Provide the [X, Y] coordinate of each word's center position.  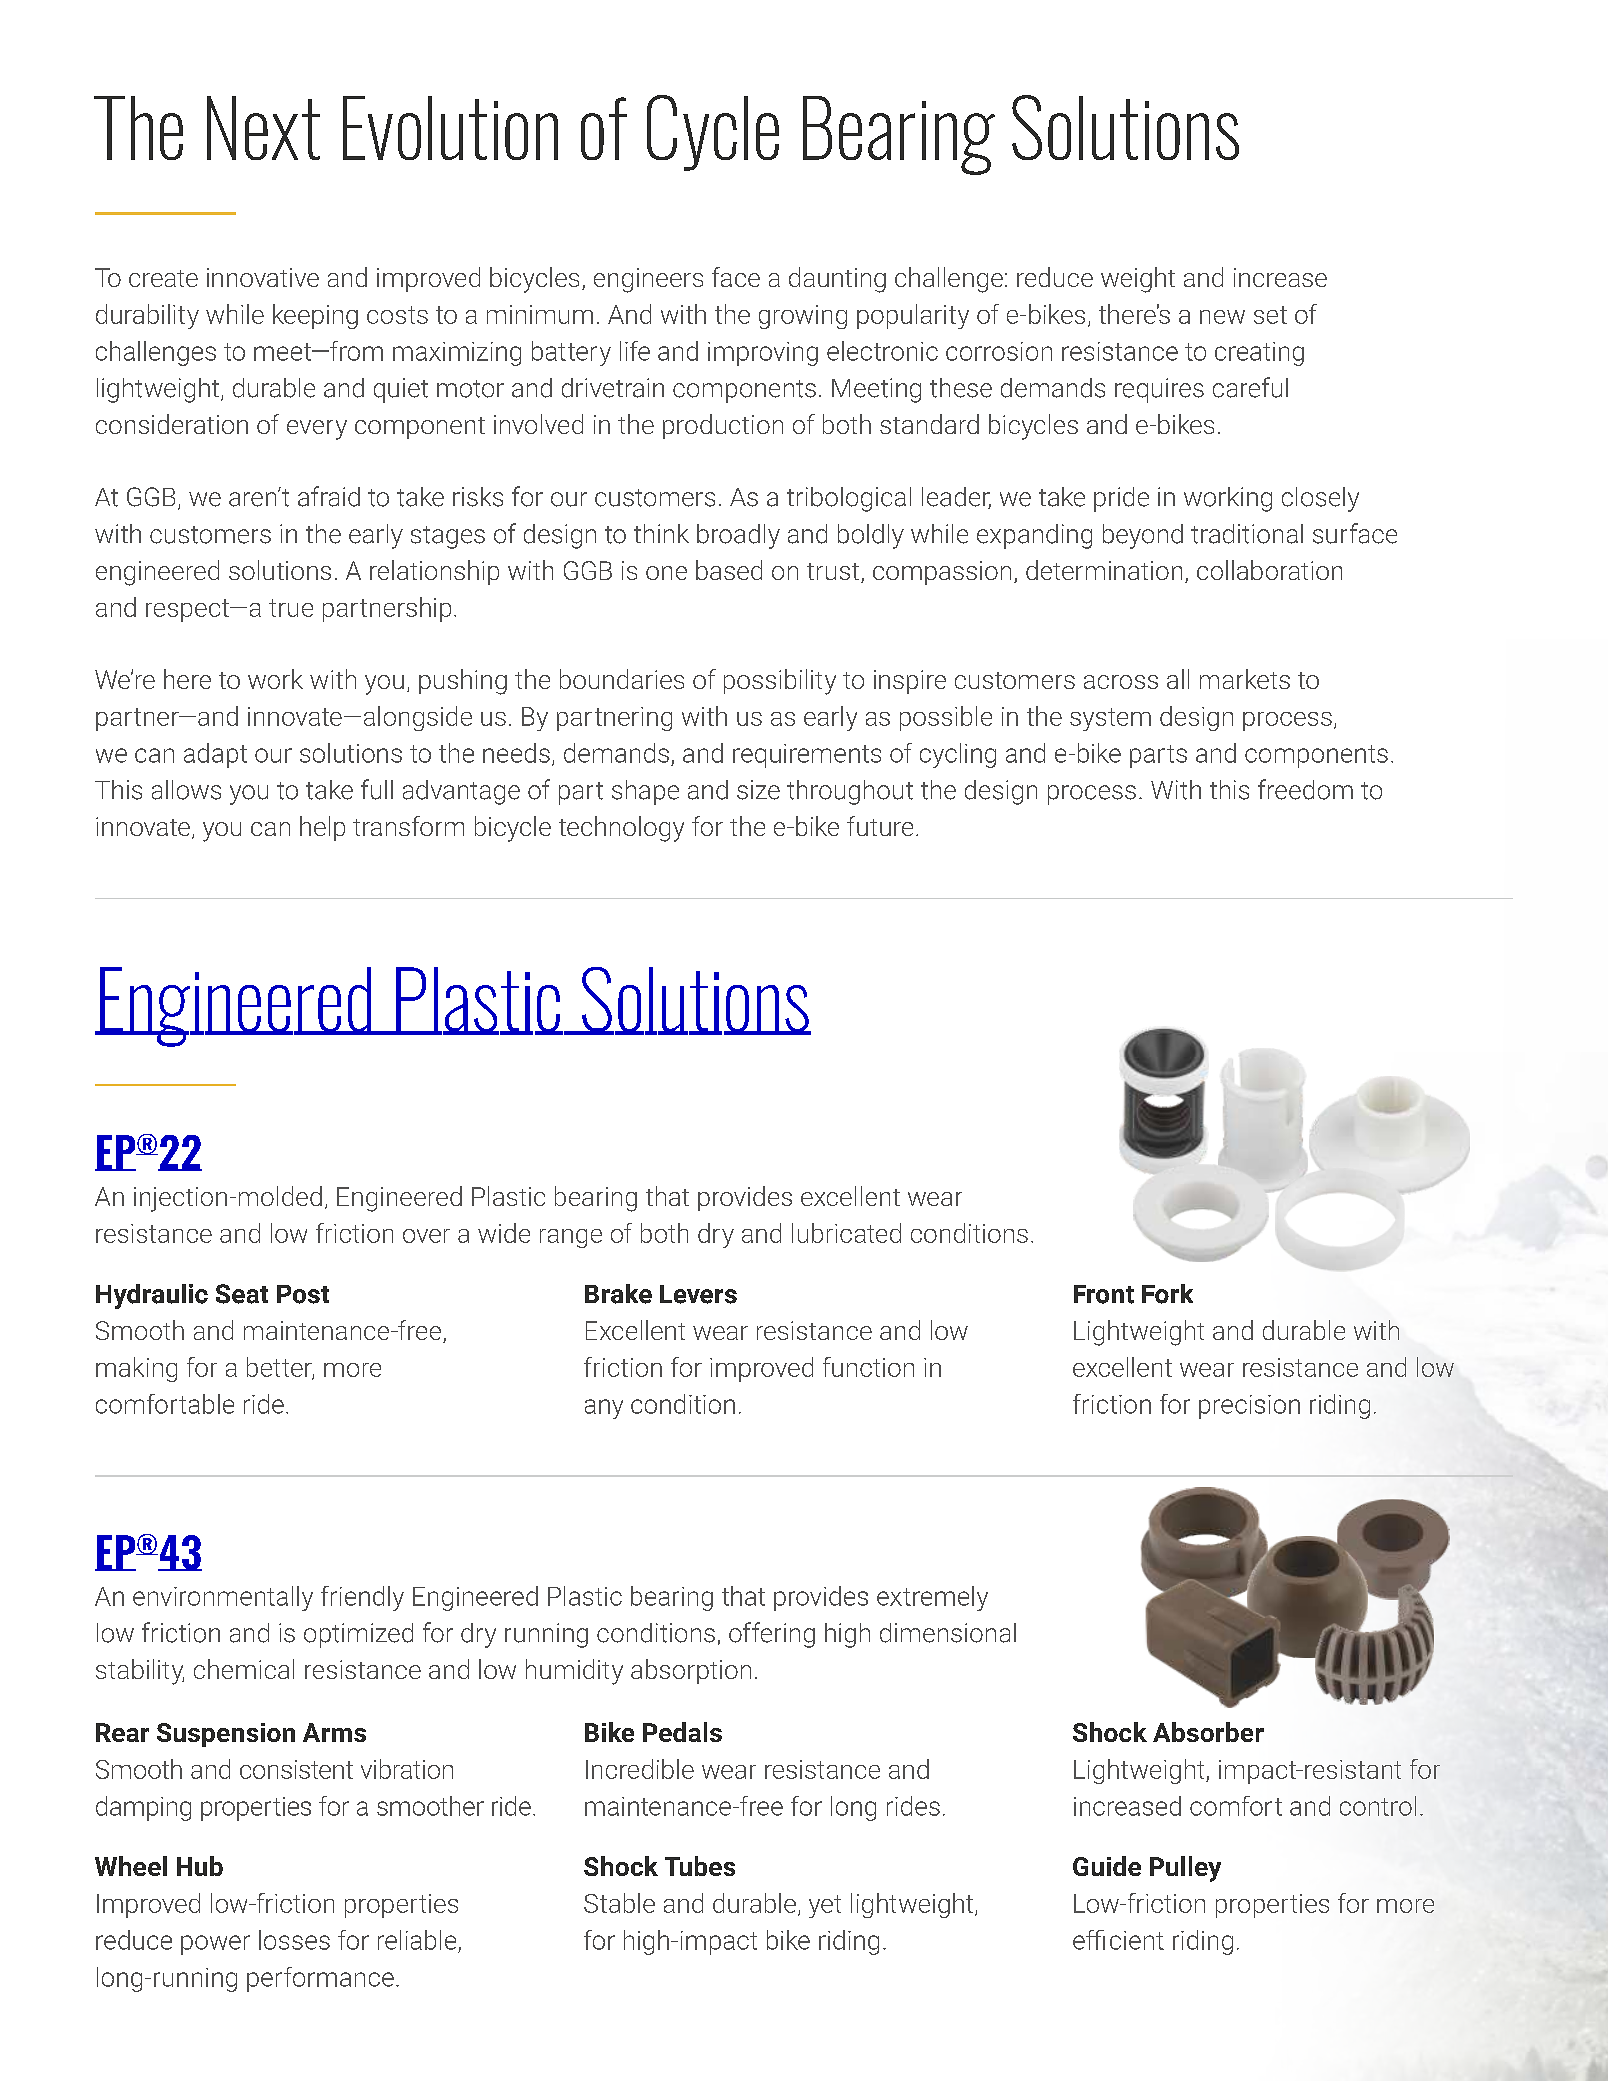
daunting [837, 280]
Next [263, 128]
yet [825, 1906]
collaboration [1269, 570]
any [604, 1409]
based [729, 570]
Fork [1167, 1294]
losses [294, 1940]
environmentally [223, 1598]
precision [1249, 1407]
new [1222, 317]
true [291, 608]
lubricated [846, 1233]
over [426, 1236]
